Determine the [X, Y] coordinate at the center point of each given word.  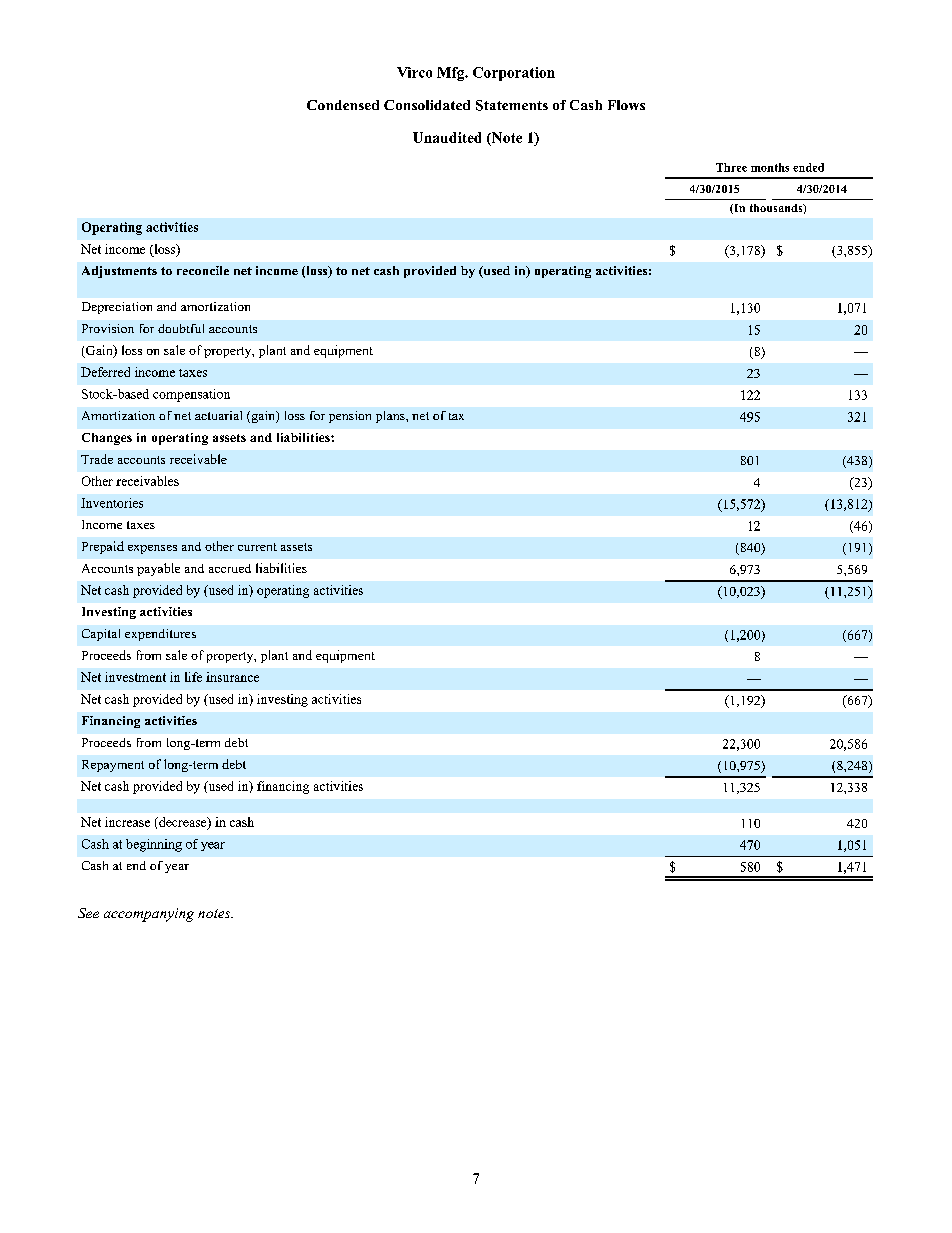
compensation [191, 395]
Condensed [343, 105]
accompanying [149, 915]
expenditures [160, 635]
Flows [626, 105]
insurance [232, 677]
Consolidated [427, 105]
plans [391, 417]
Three [731, 167]
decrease [183, 823]
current [257, 547]
